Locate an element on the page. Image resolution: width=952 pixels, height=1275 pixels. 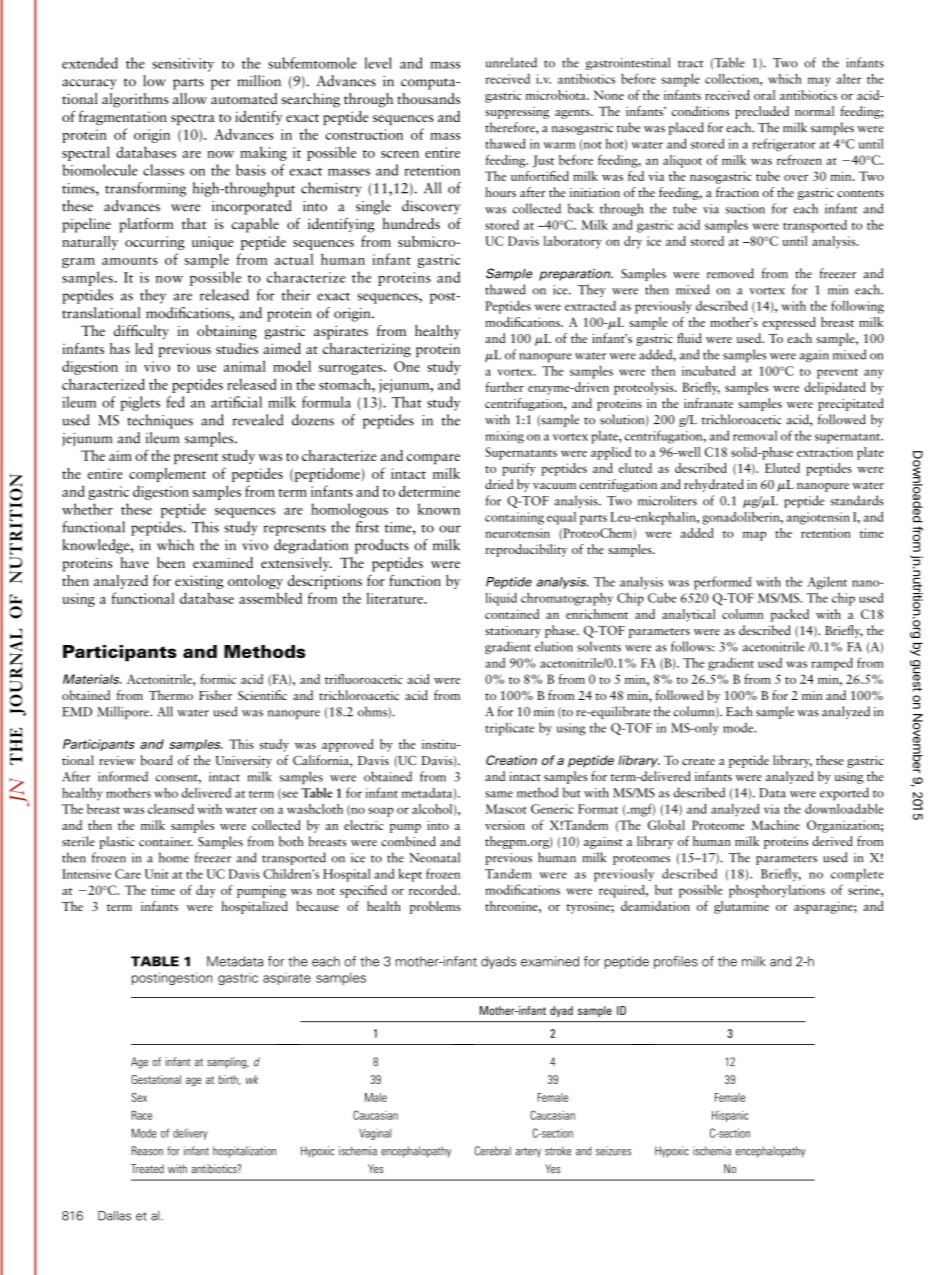
version is located at coordinates (505, 825).
